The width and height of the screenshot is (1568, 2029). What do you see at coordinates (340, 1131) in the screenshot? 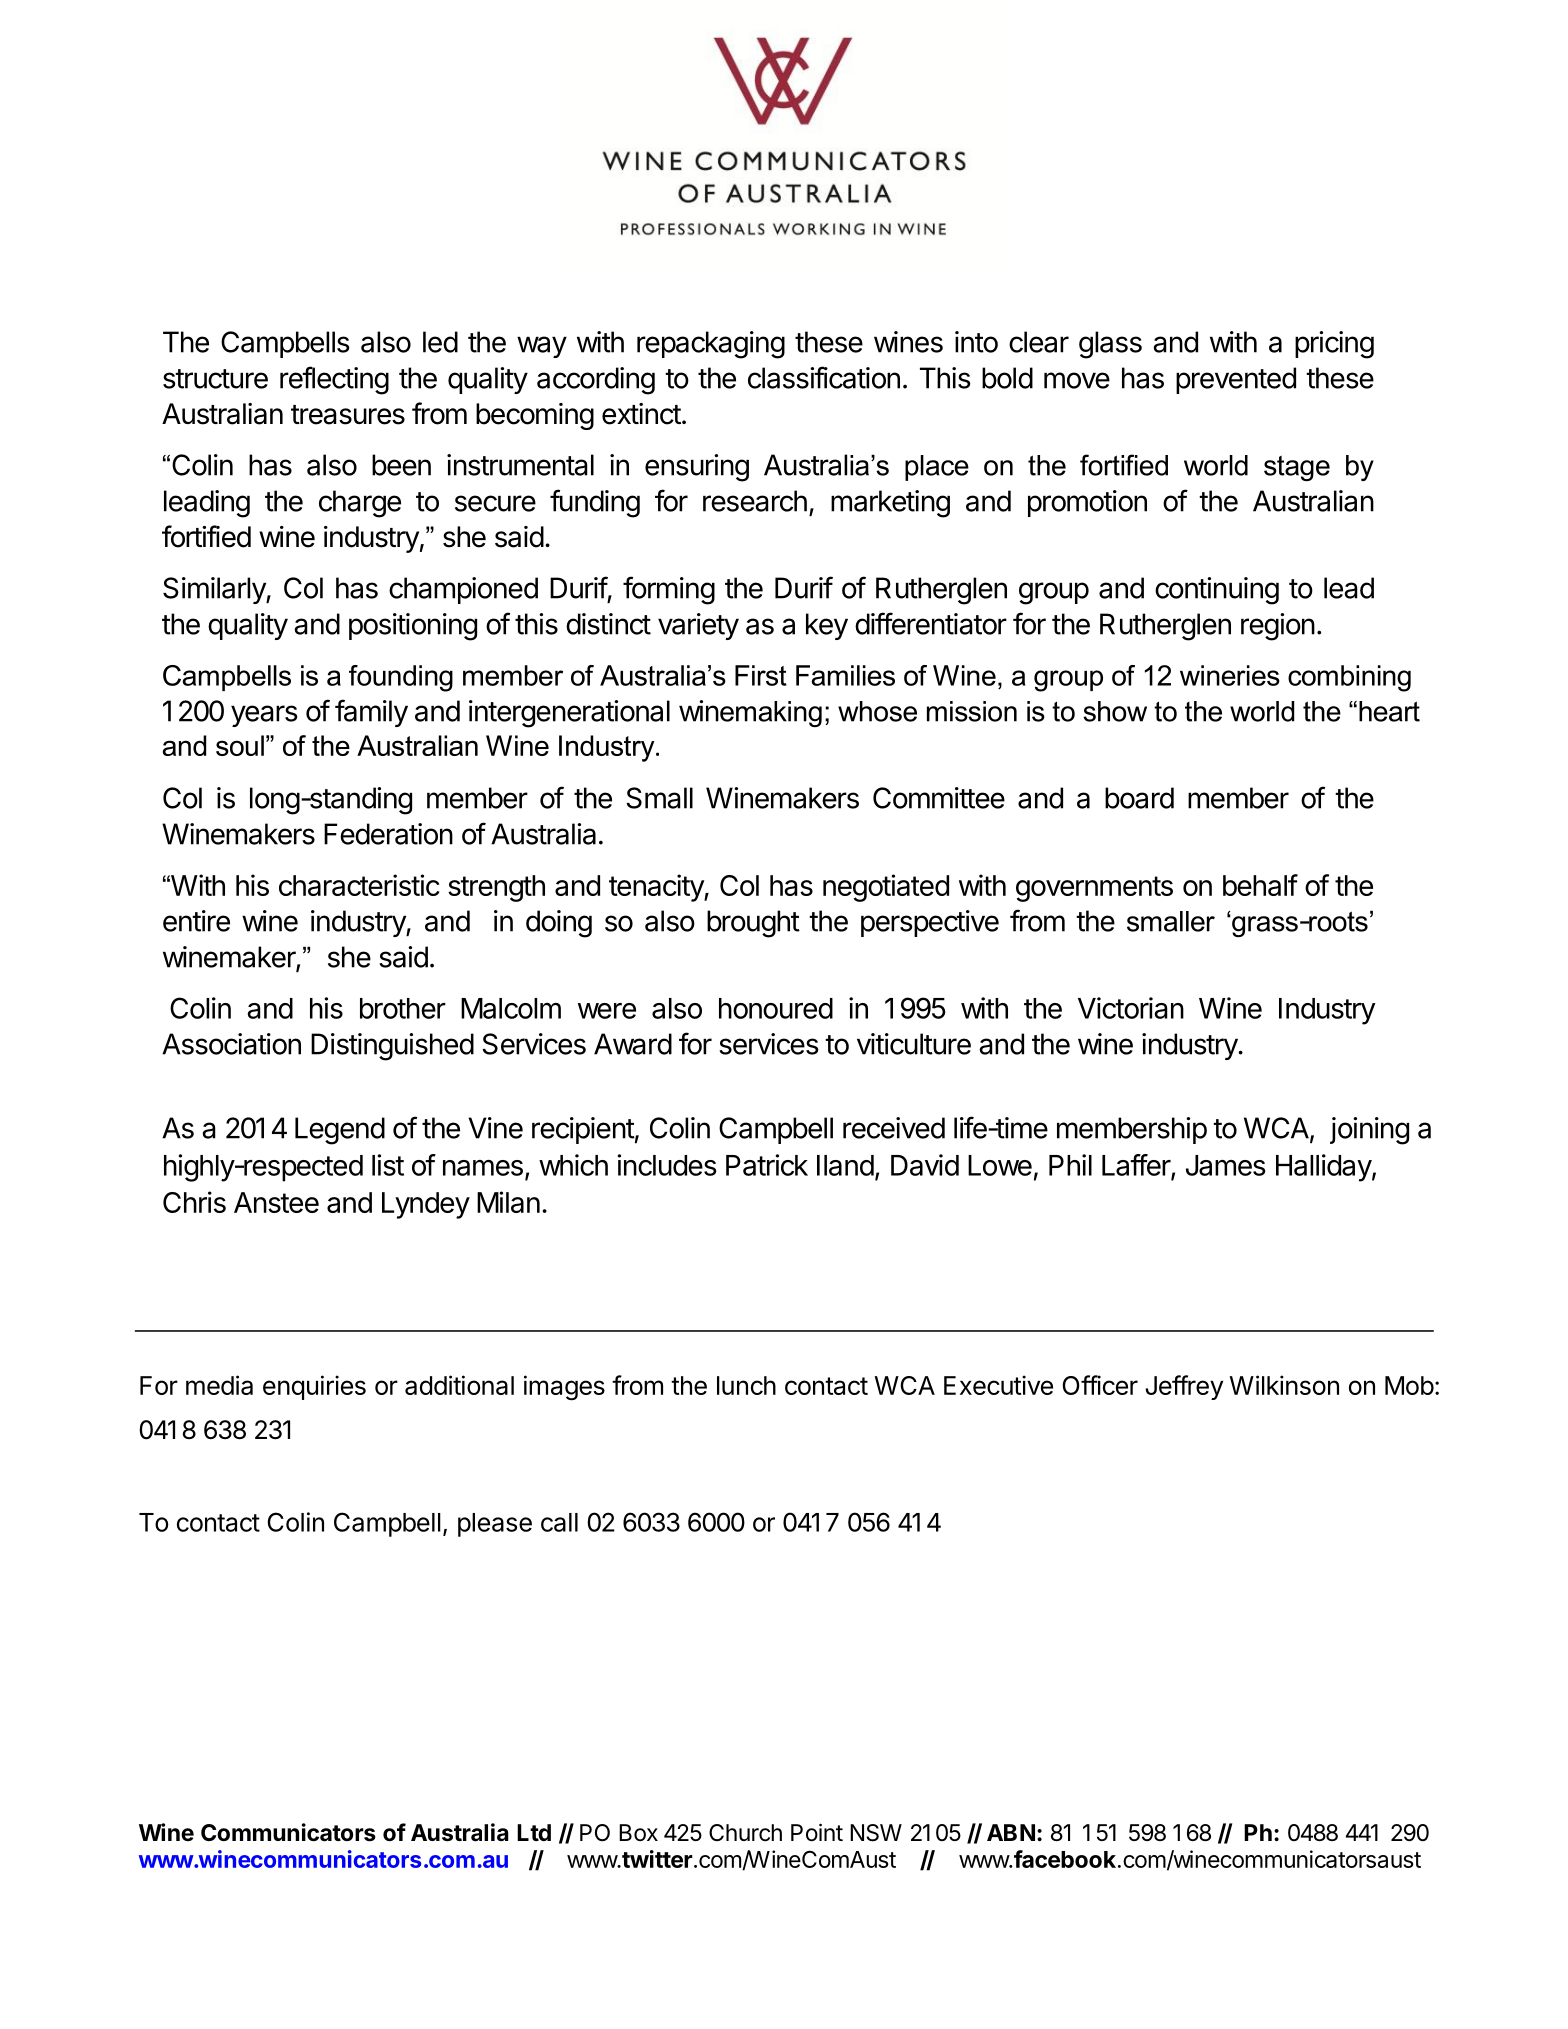
I see `Legend` at bounding box center [340, 1131].
